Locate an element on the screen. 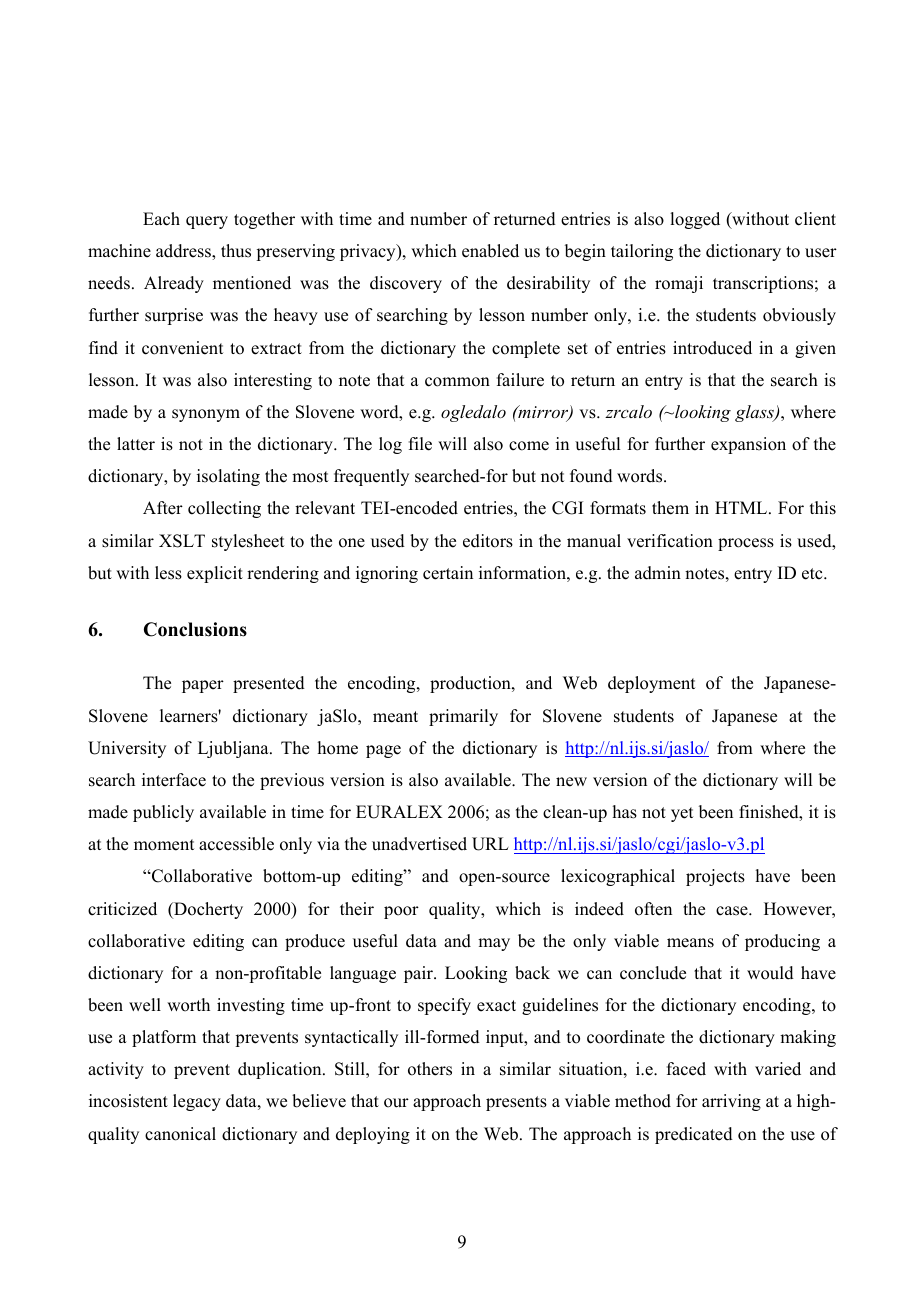 The height and width of the screenshot is (1308, 924). address is located at coordinates (184, 251).
